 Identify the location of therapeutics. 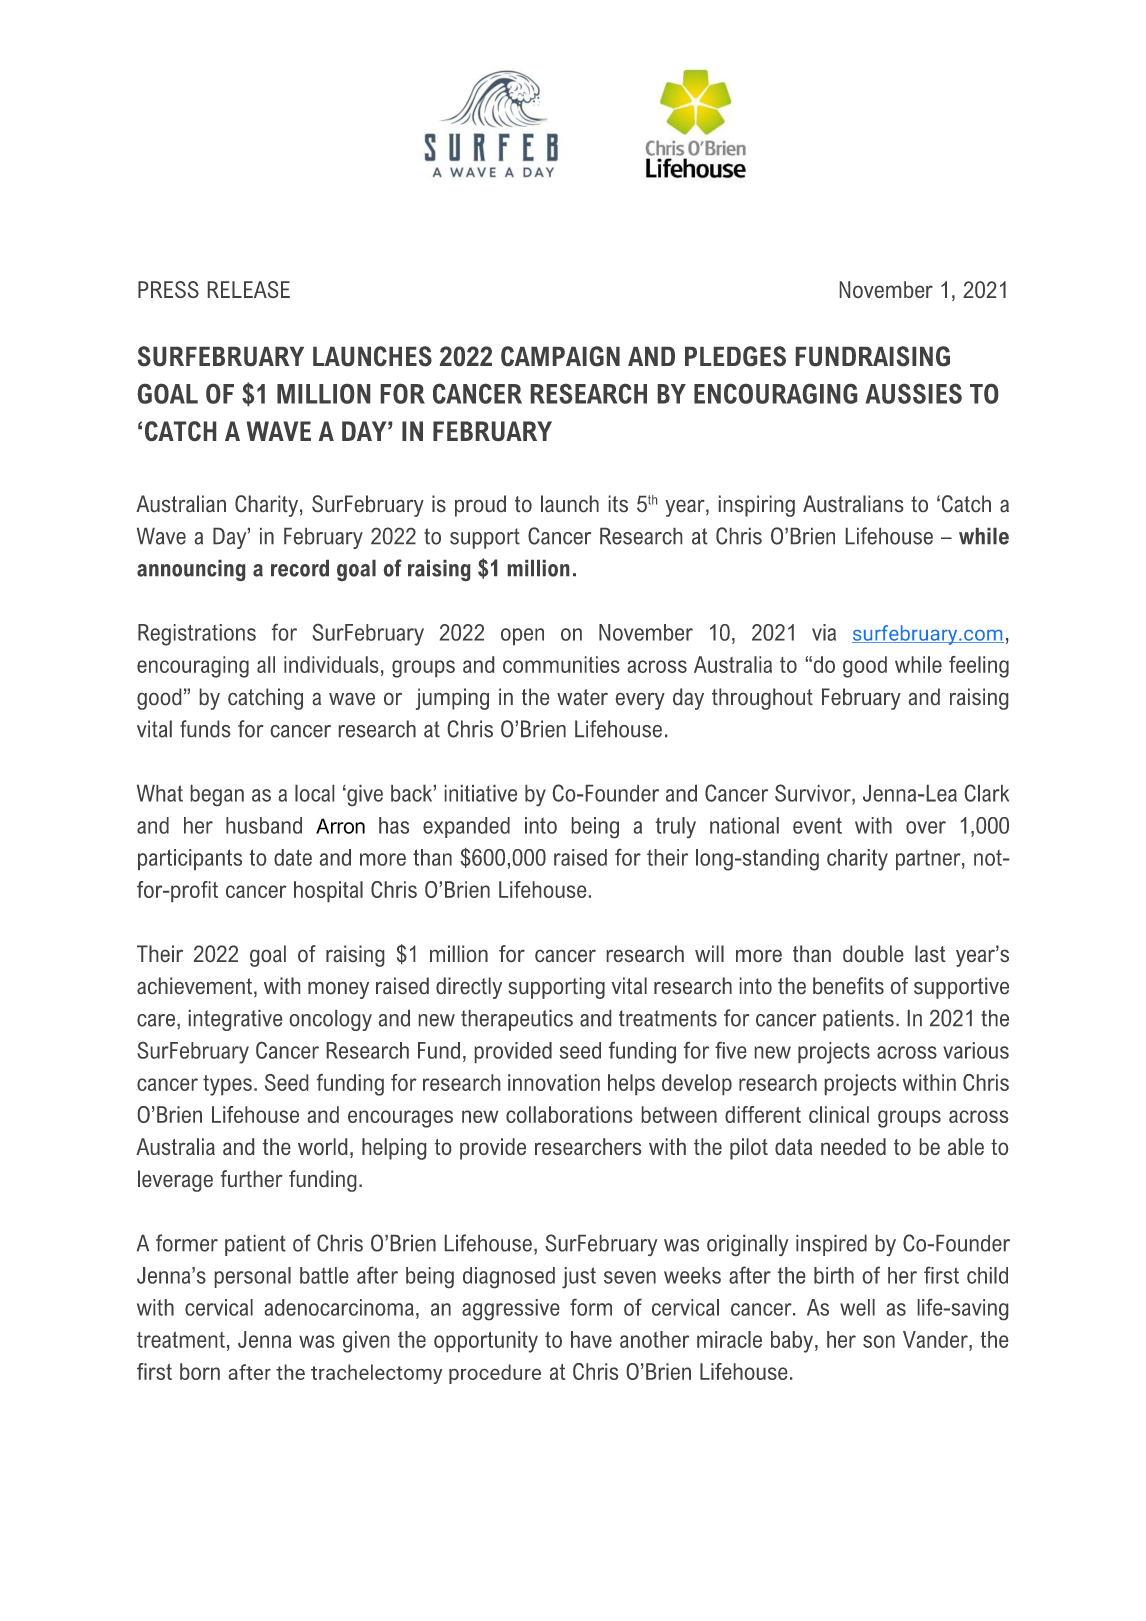
(517, 1020).
